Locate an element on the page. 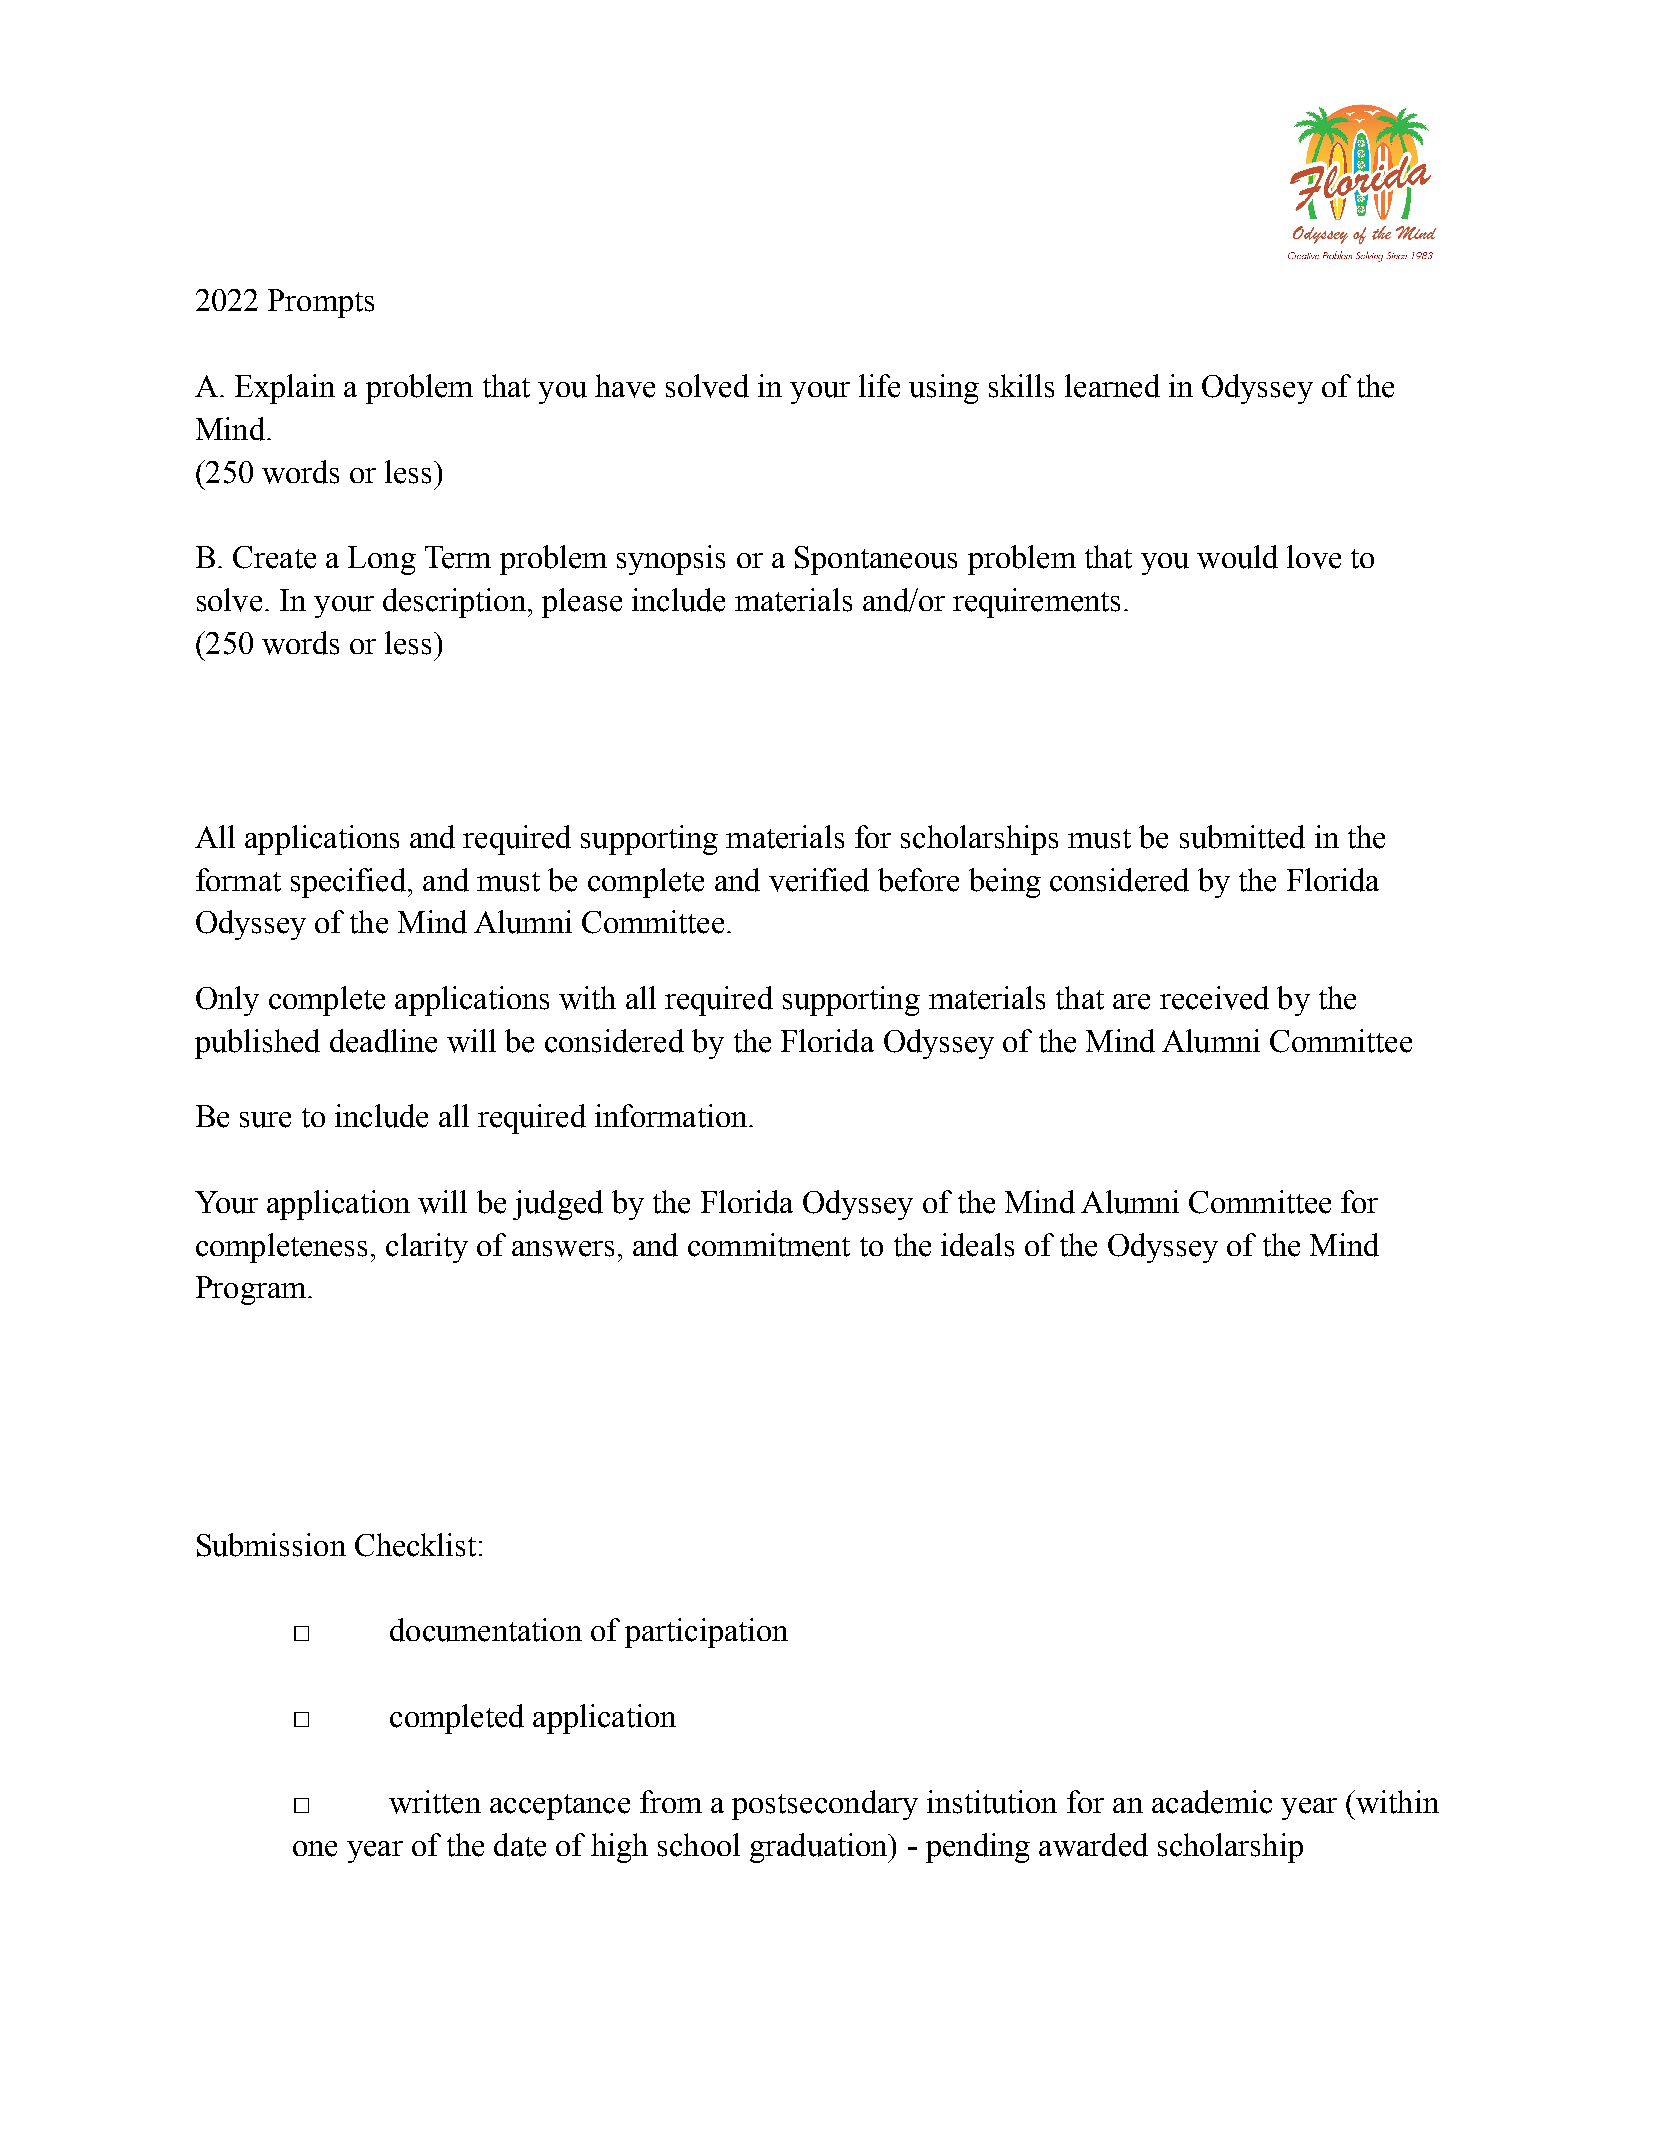 The image size is (1654, 2140). learned is located at coordinates (1112, 386).
